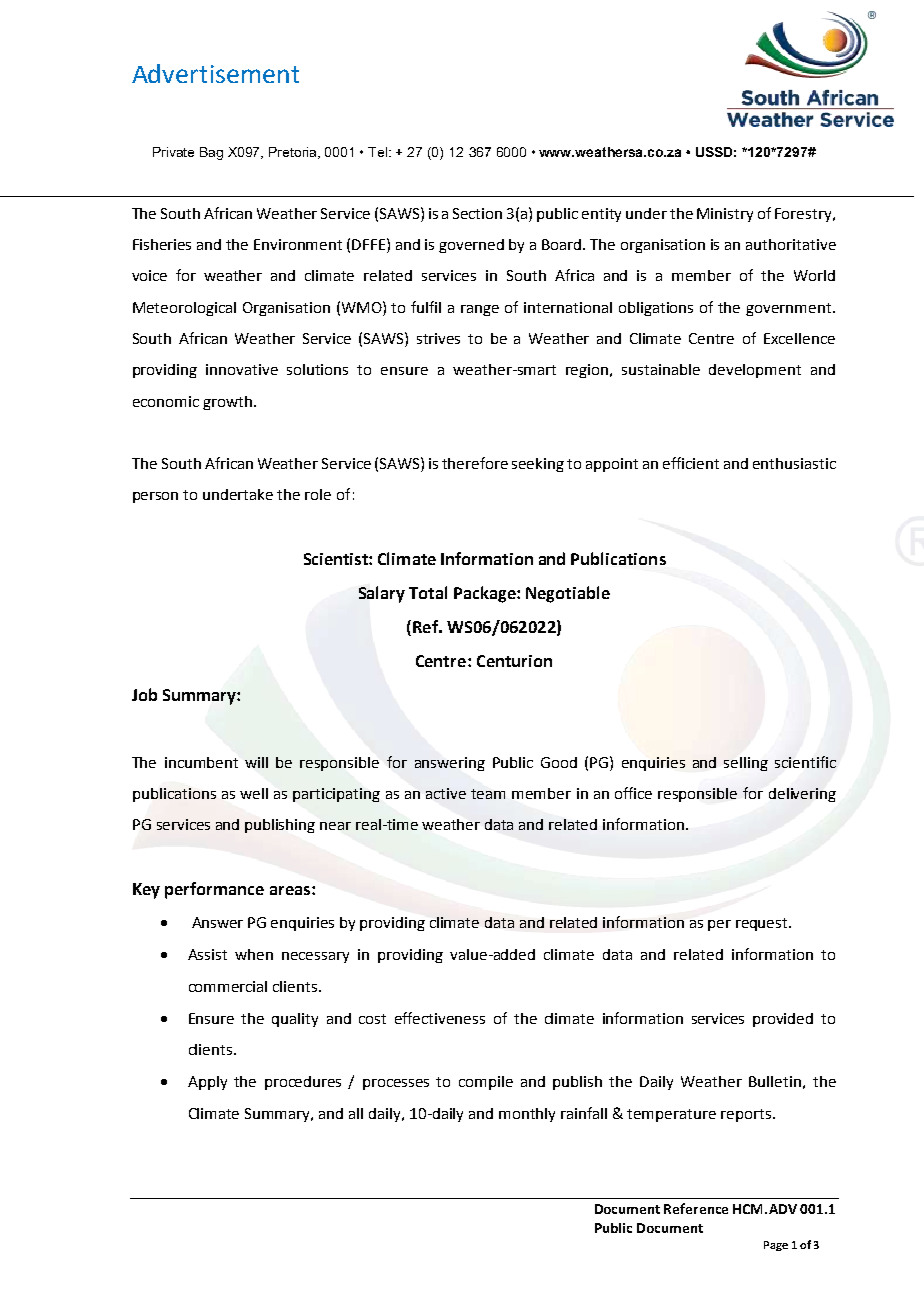 The width and height of the image is (924, 1308). I want to click on request, so click(763, 924).
